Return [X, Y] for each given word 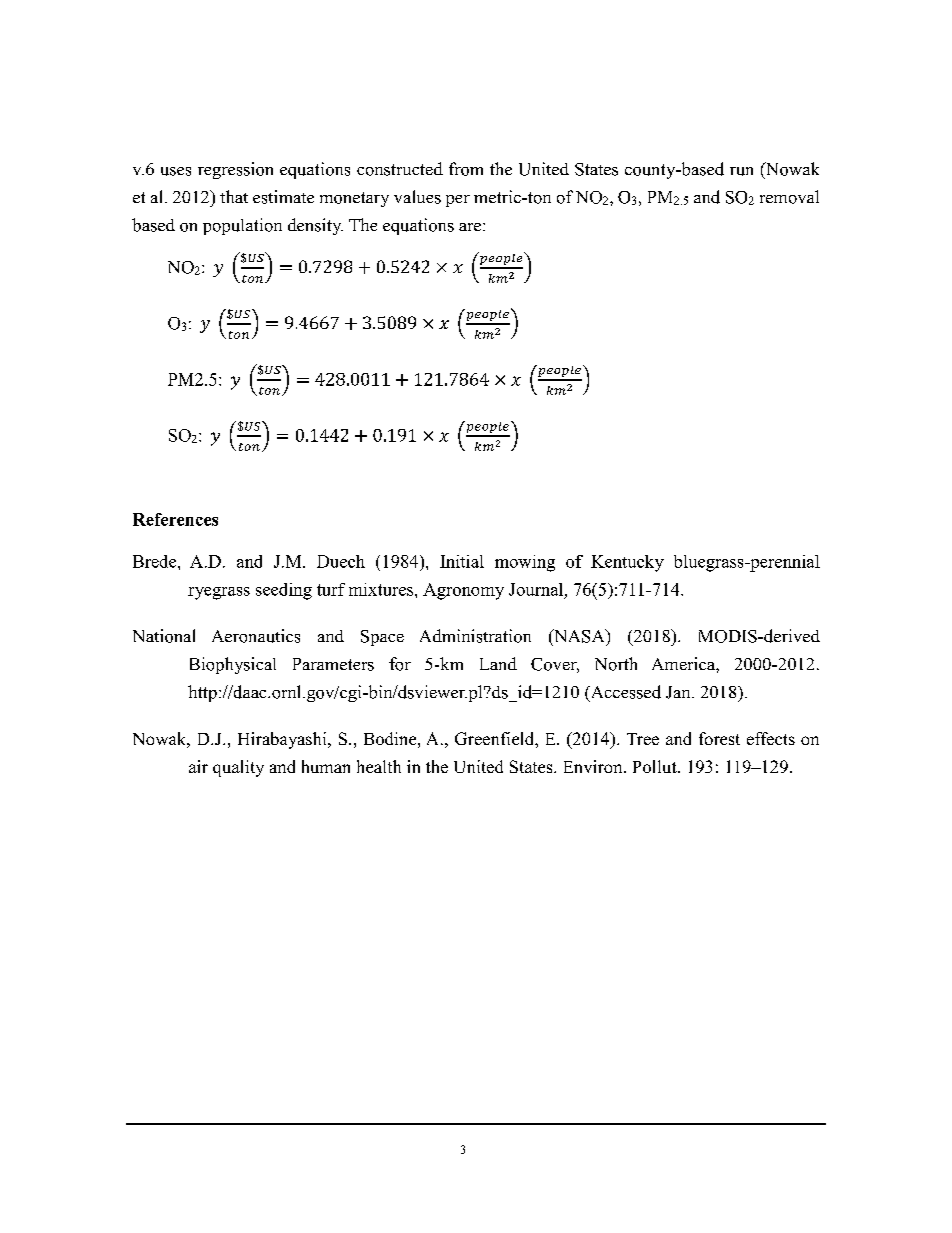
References [175, 519]
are [471, 227]
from [466, 169]
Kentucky [627, 563]
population [242, 226]
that [234, 196]
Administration [475, 636]
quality [238, 768]
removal [789, 197]
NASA [579, 636]
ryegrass [219, 593]
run [741, 171]
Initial [462, 561]
